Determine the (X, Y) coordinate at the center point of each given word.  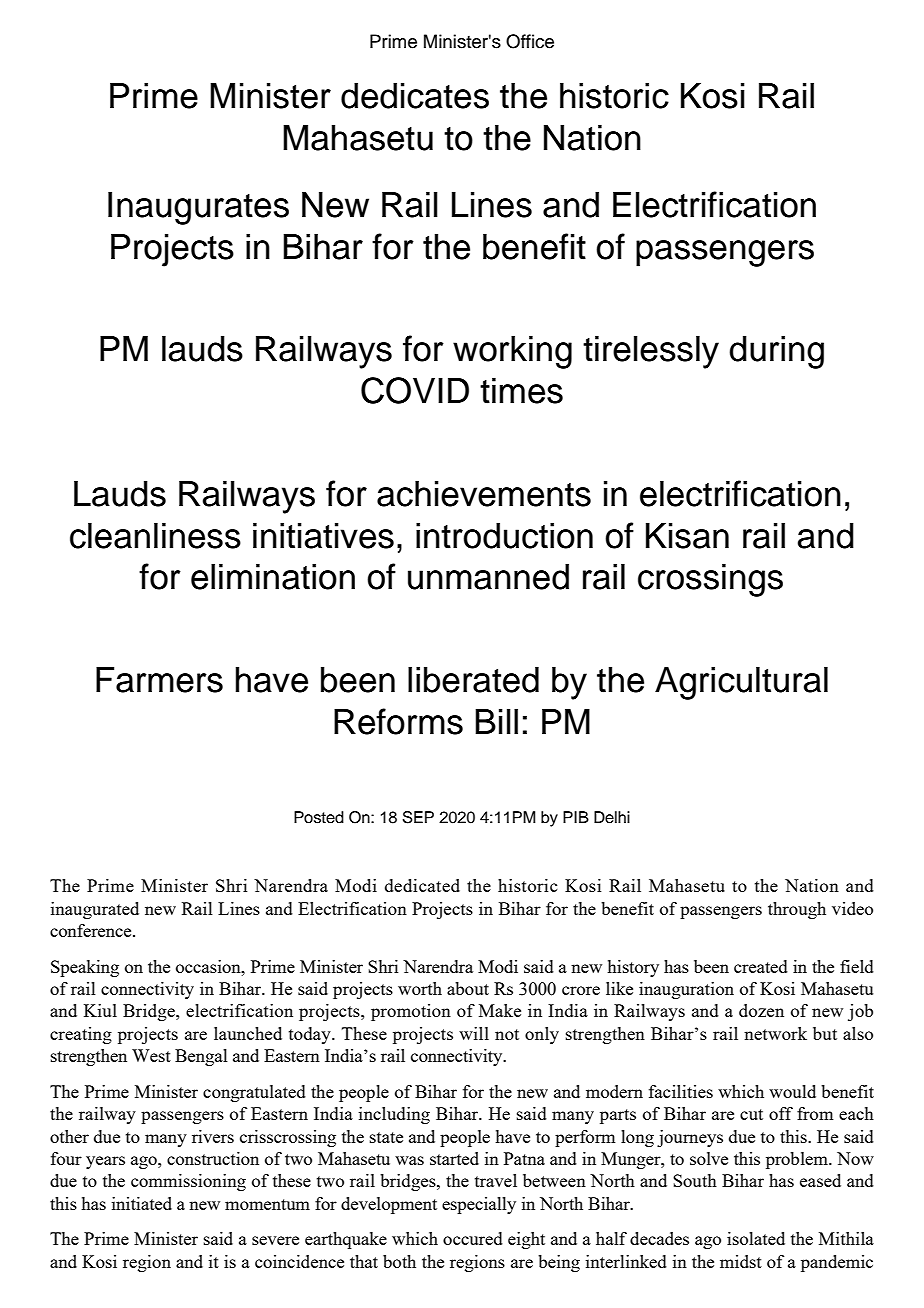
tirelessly (651, 352)
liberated (473, 680)
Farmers (159, 680)
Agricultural (741, 683)
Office (530, 41)
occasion (209, 966)
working (512, 352)
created (761, 966)
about (468, 988)
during (776, 352)
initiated (142, 1203)
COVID (415, 390)
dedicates (415, 96)
